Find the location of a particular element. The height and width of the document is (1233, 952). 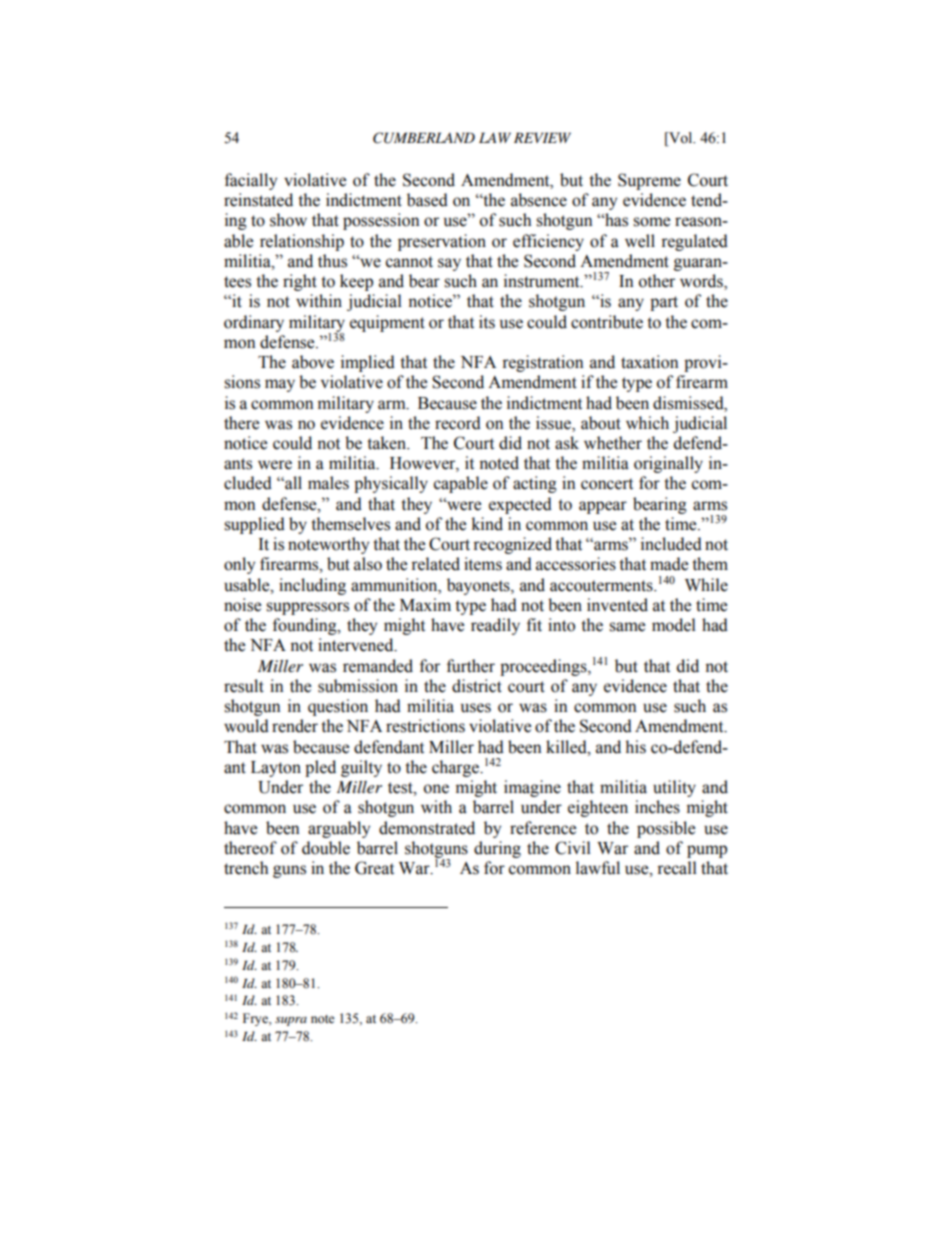

Supreme is located at coordinates (649, 181).
